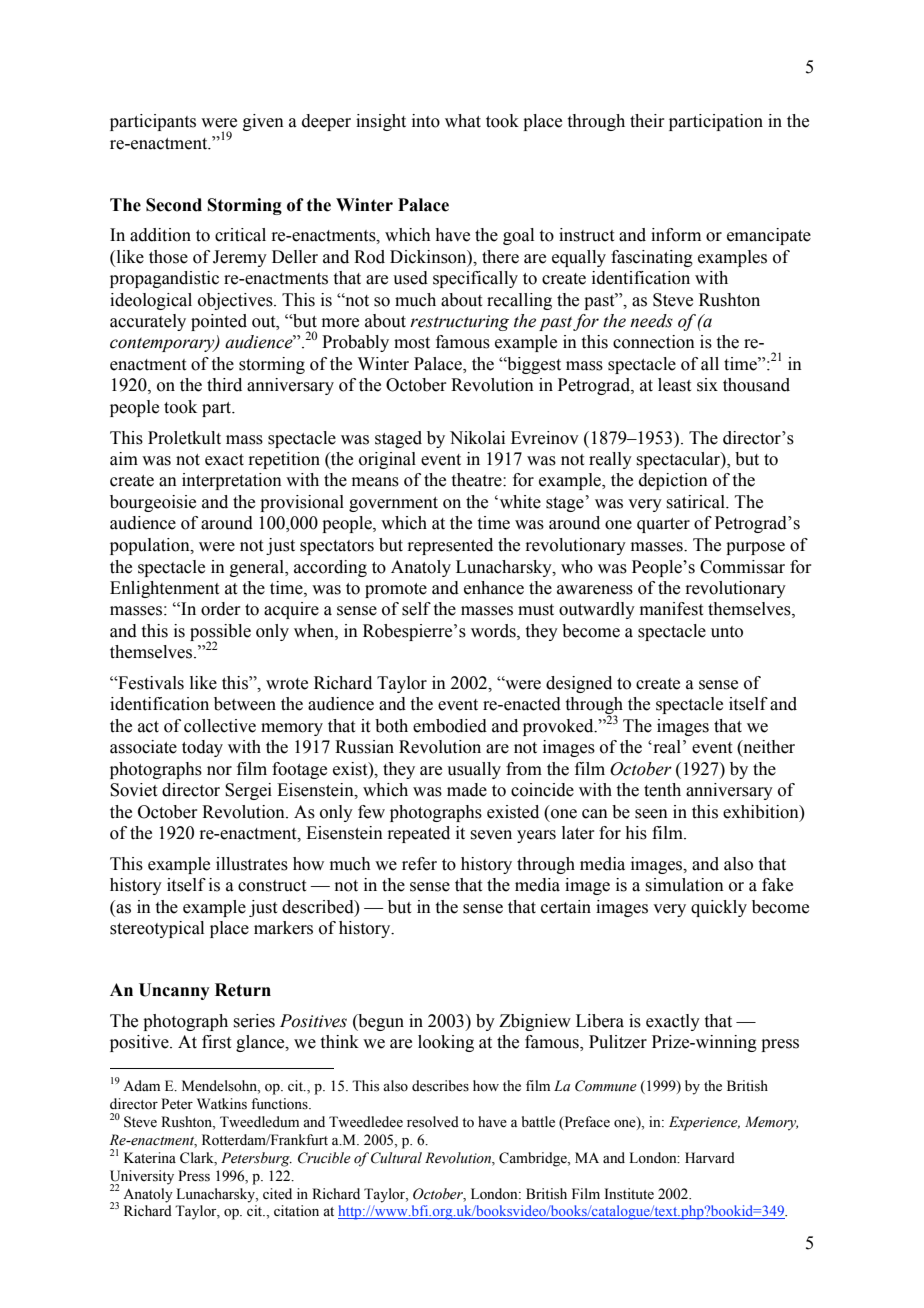 This document has height=1308, width=924. Describe the element at coordinates (396, 1158) in the document. I see `Cultural` at that location.
